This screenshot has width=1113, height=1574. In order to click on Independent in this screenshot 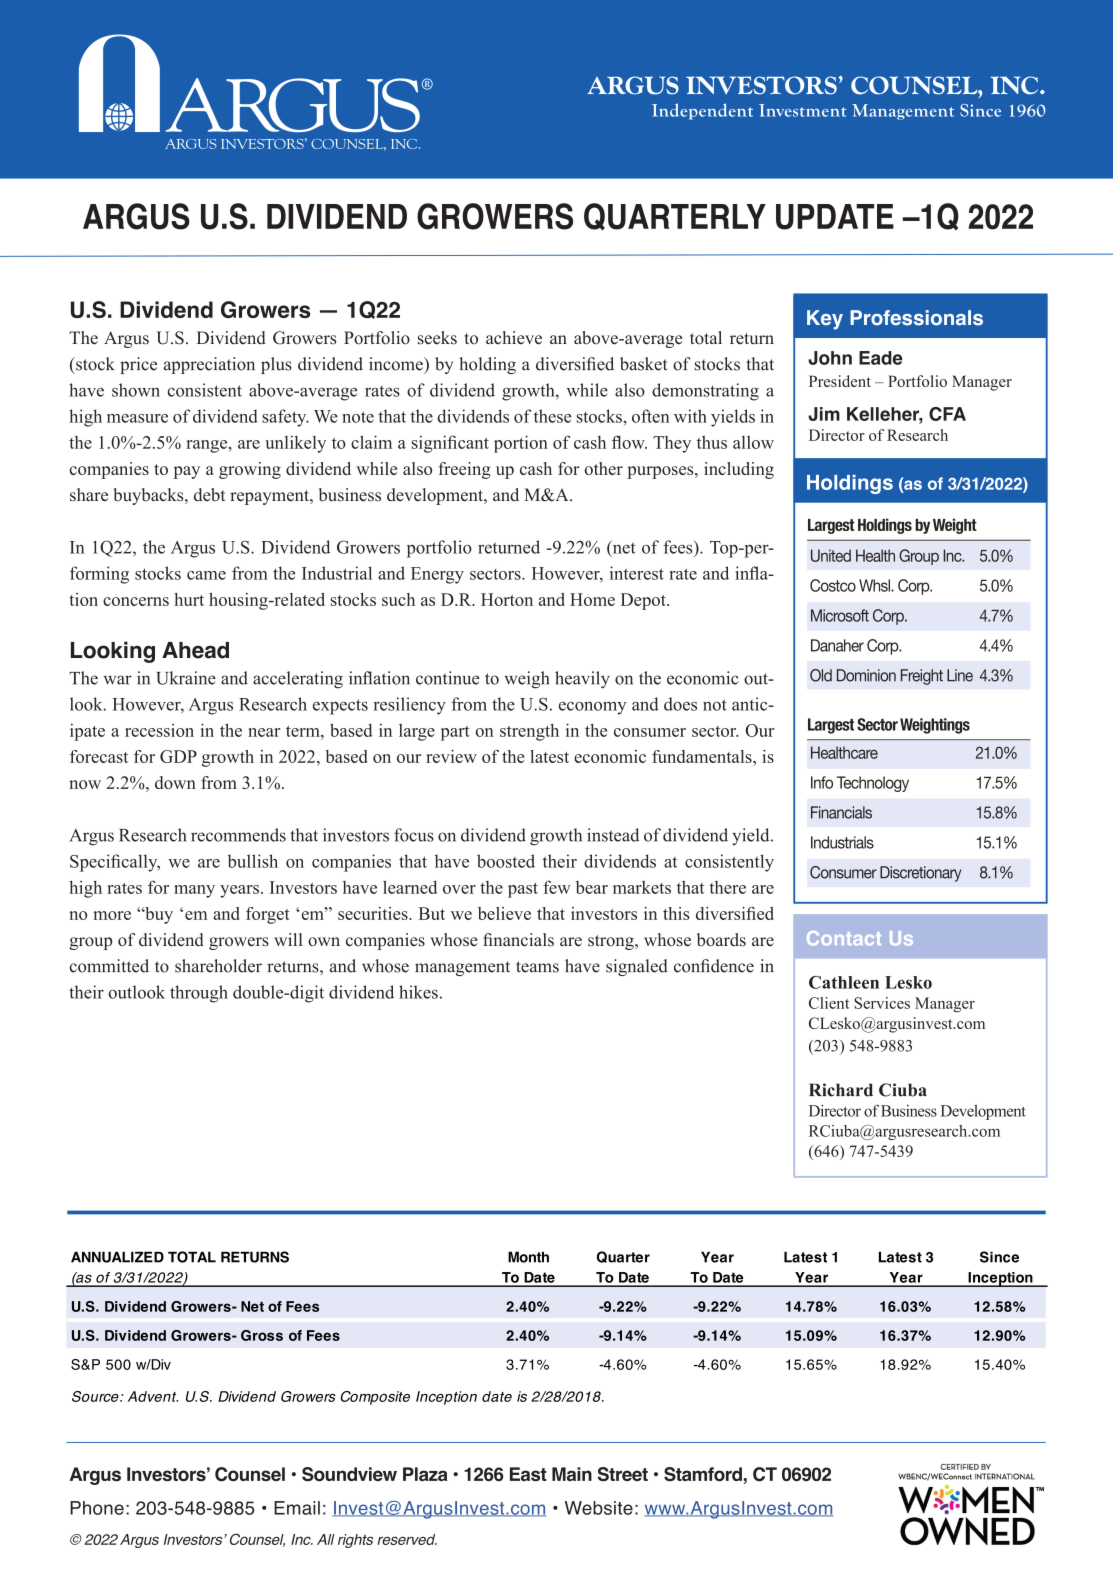, I will do `click(702, 111)`.
